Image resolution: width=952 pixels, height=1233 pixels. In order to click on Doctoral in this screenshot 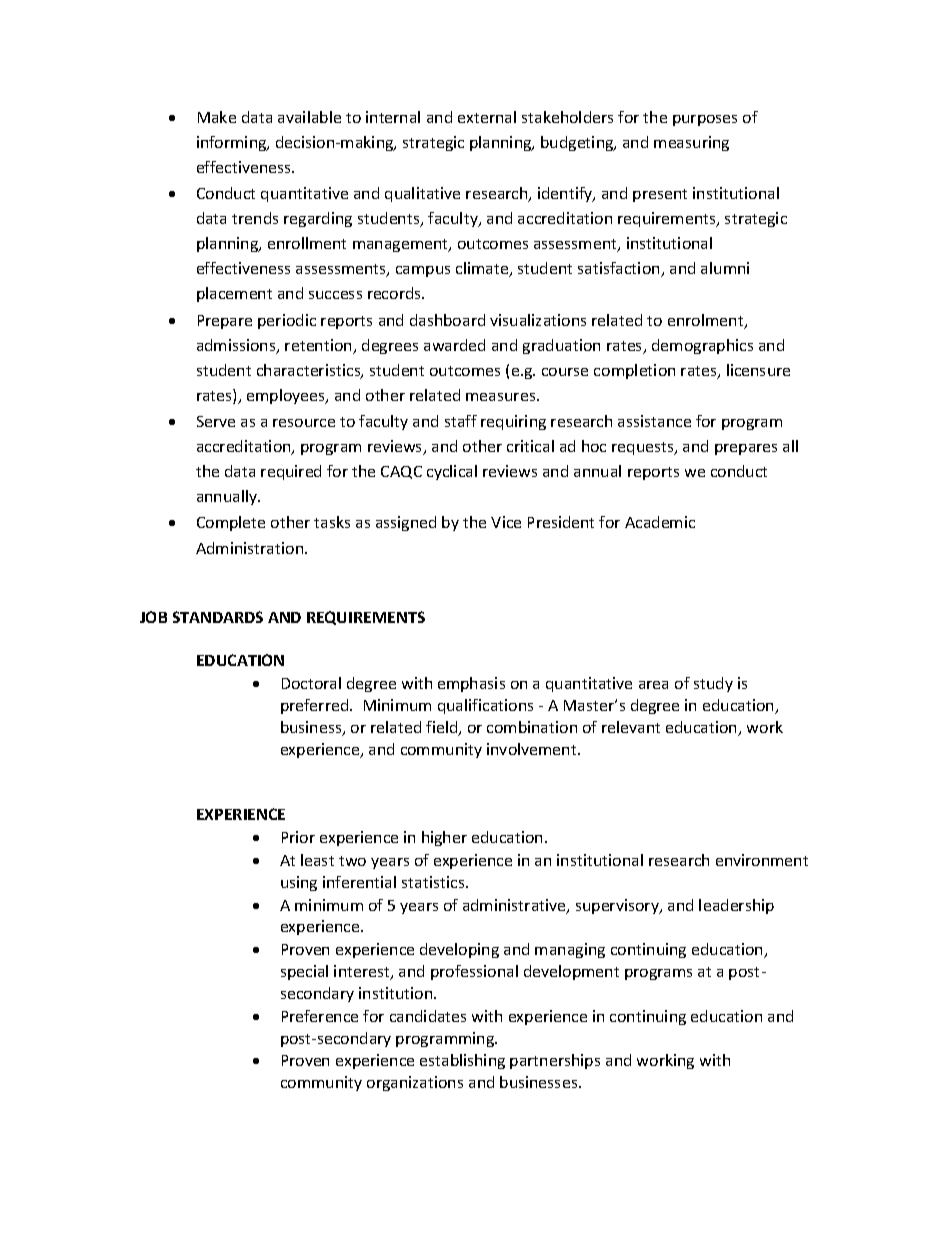, I will do `click(311, 683)`.
